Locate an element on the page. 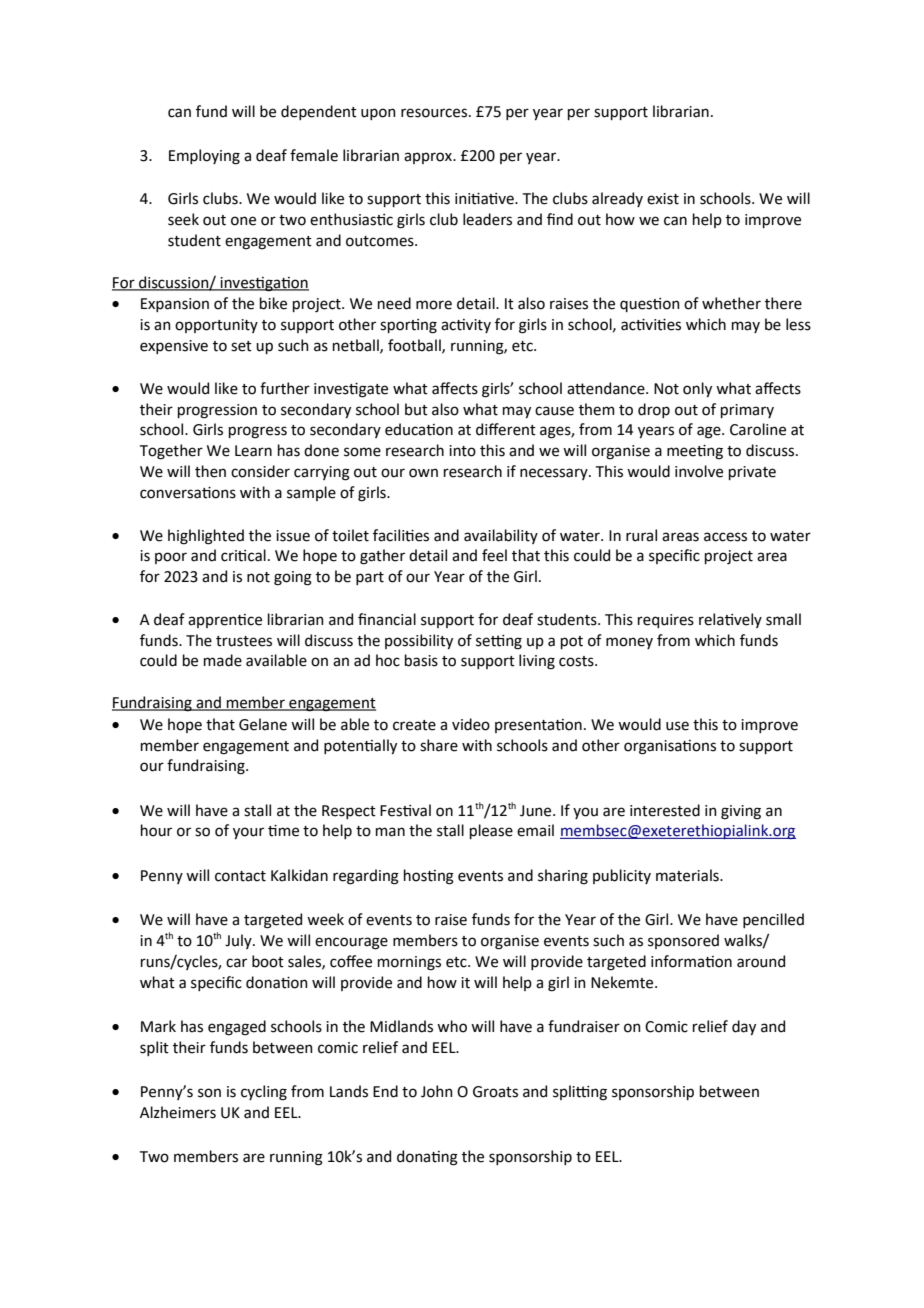 This image has height=1308, width=924. involve is located at coordinates (699, 471).
